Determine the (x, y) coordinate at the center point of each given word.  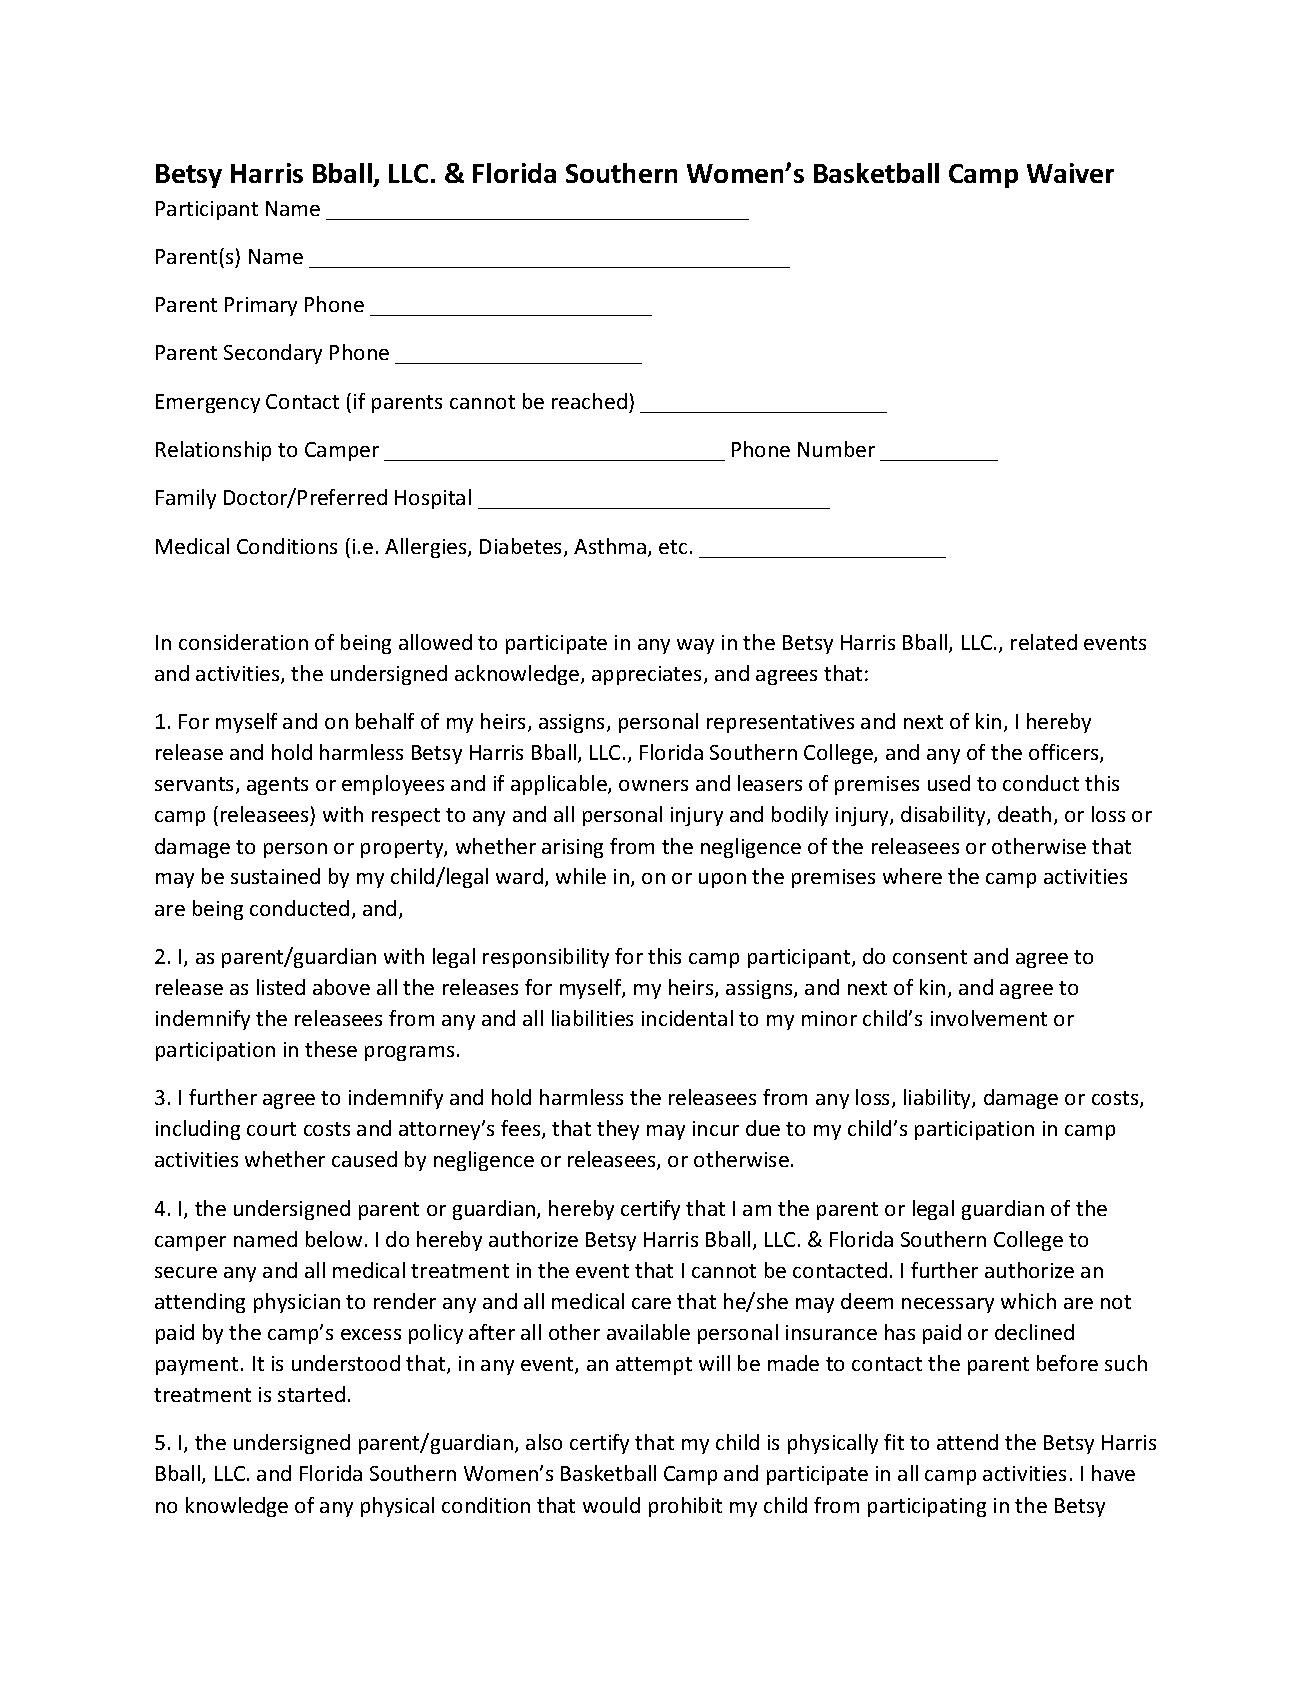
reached (589, 401)
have (1113, 1473)
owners (653, 785)
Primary (261, 306)
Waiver (1070, 173)
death (1024, 814)
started (311, 1394)
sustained (275, 876)
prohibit (685, 1507)
